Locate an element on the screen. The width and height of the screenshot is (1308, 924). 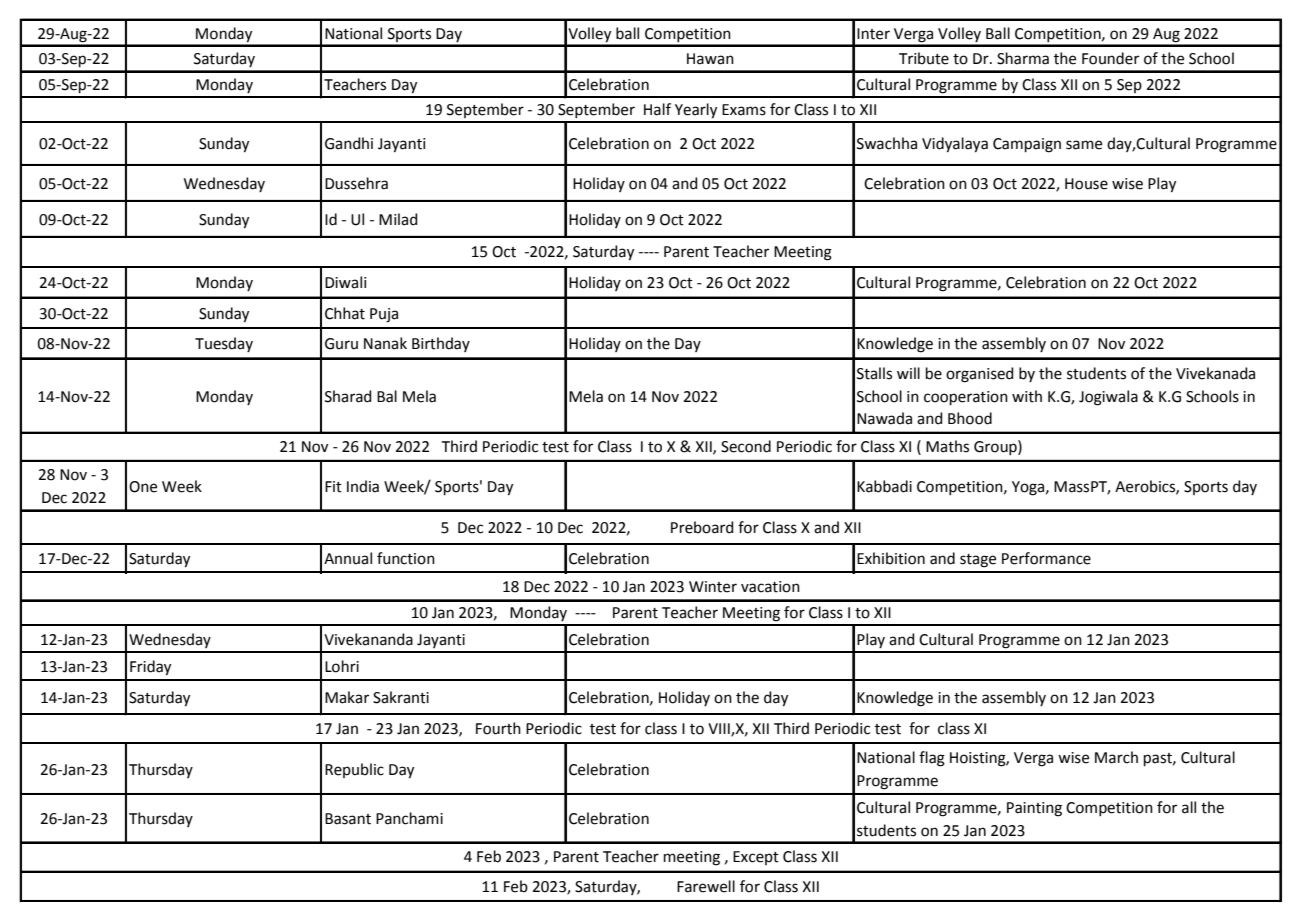
Second is located at coordinates (746, 446).
